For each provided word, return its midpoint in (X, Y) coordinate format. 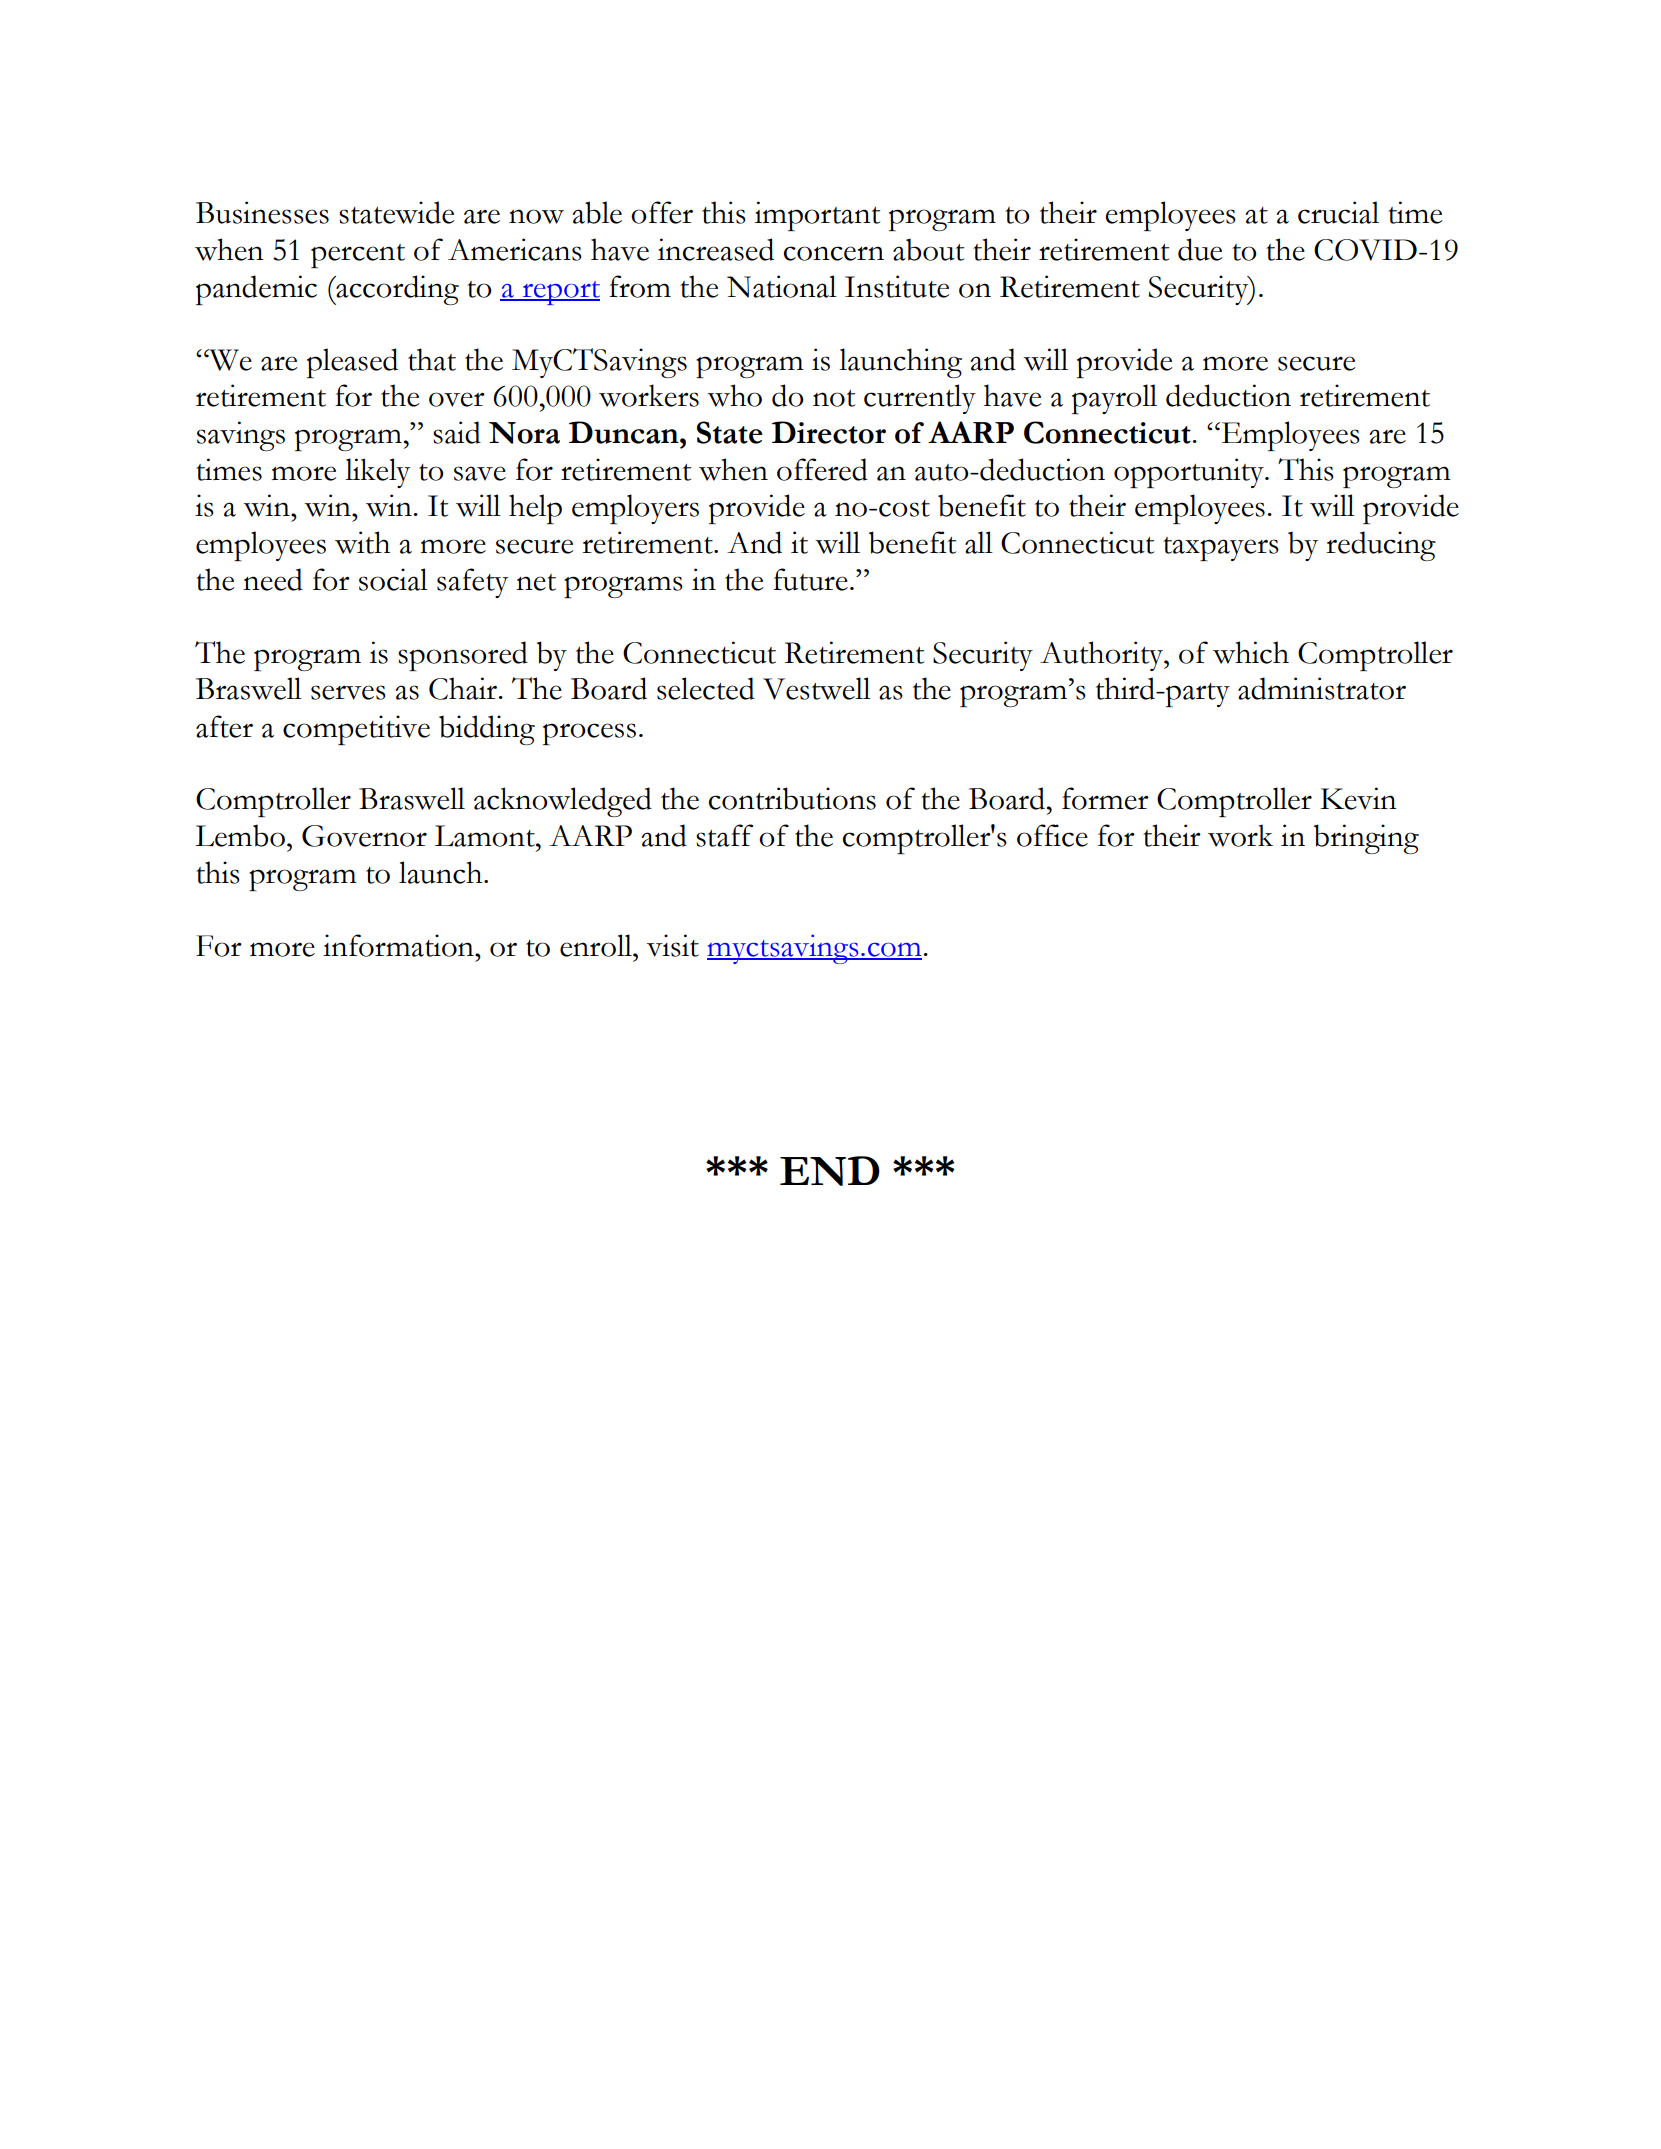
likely (377, 473)
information (399, 945)
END (830, 1171)
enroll (597, 945)
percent (358, 256)
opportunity (1190, 473)
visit (673, 945)
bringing (1366, 839)
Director (829, 432)
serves (348, 692)
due (1200, 249)
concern (833, 253)
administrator (1322, 688)
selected (706, 688)
